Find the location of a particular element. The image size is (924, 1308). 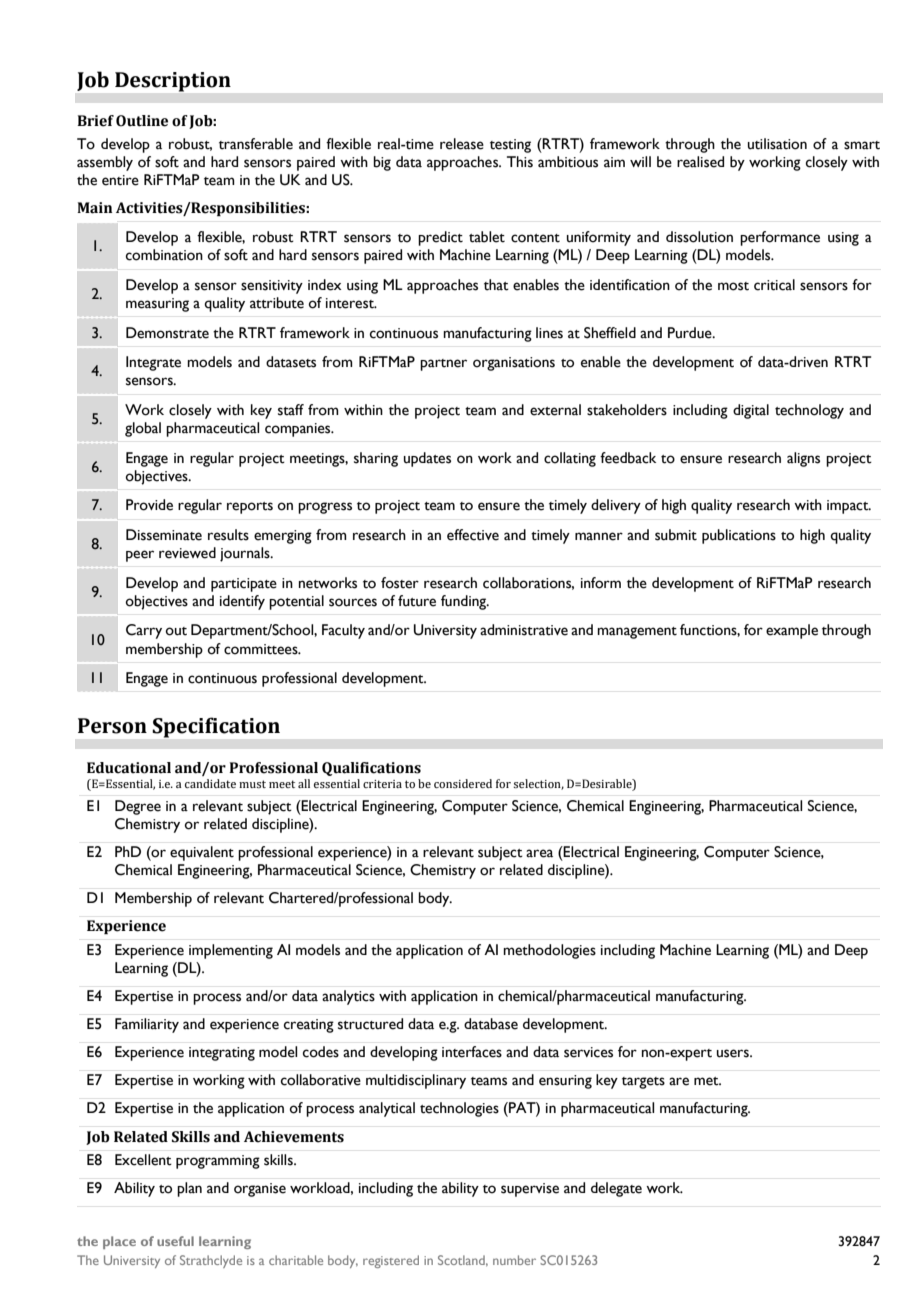

number is located at coordinates (514, 1260).
